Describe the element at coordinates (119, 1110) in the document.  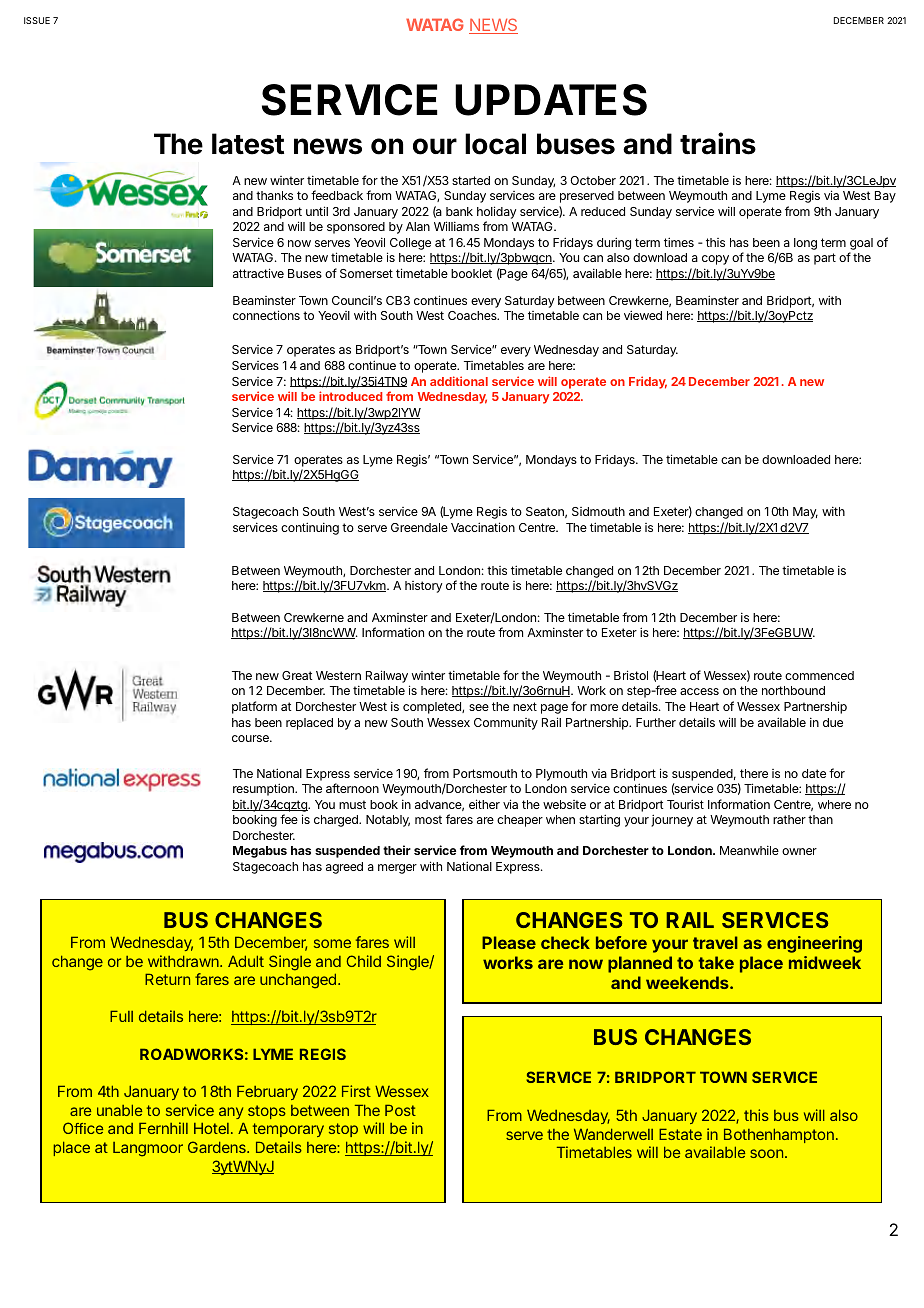
I see `unable` at that location.
